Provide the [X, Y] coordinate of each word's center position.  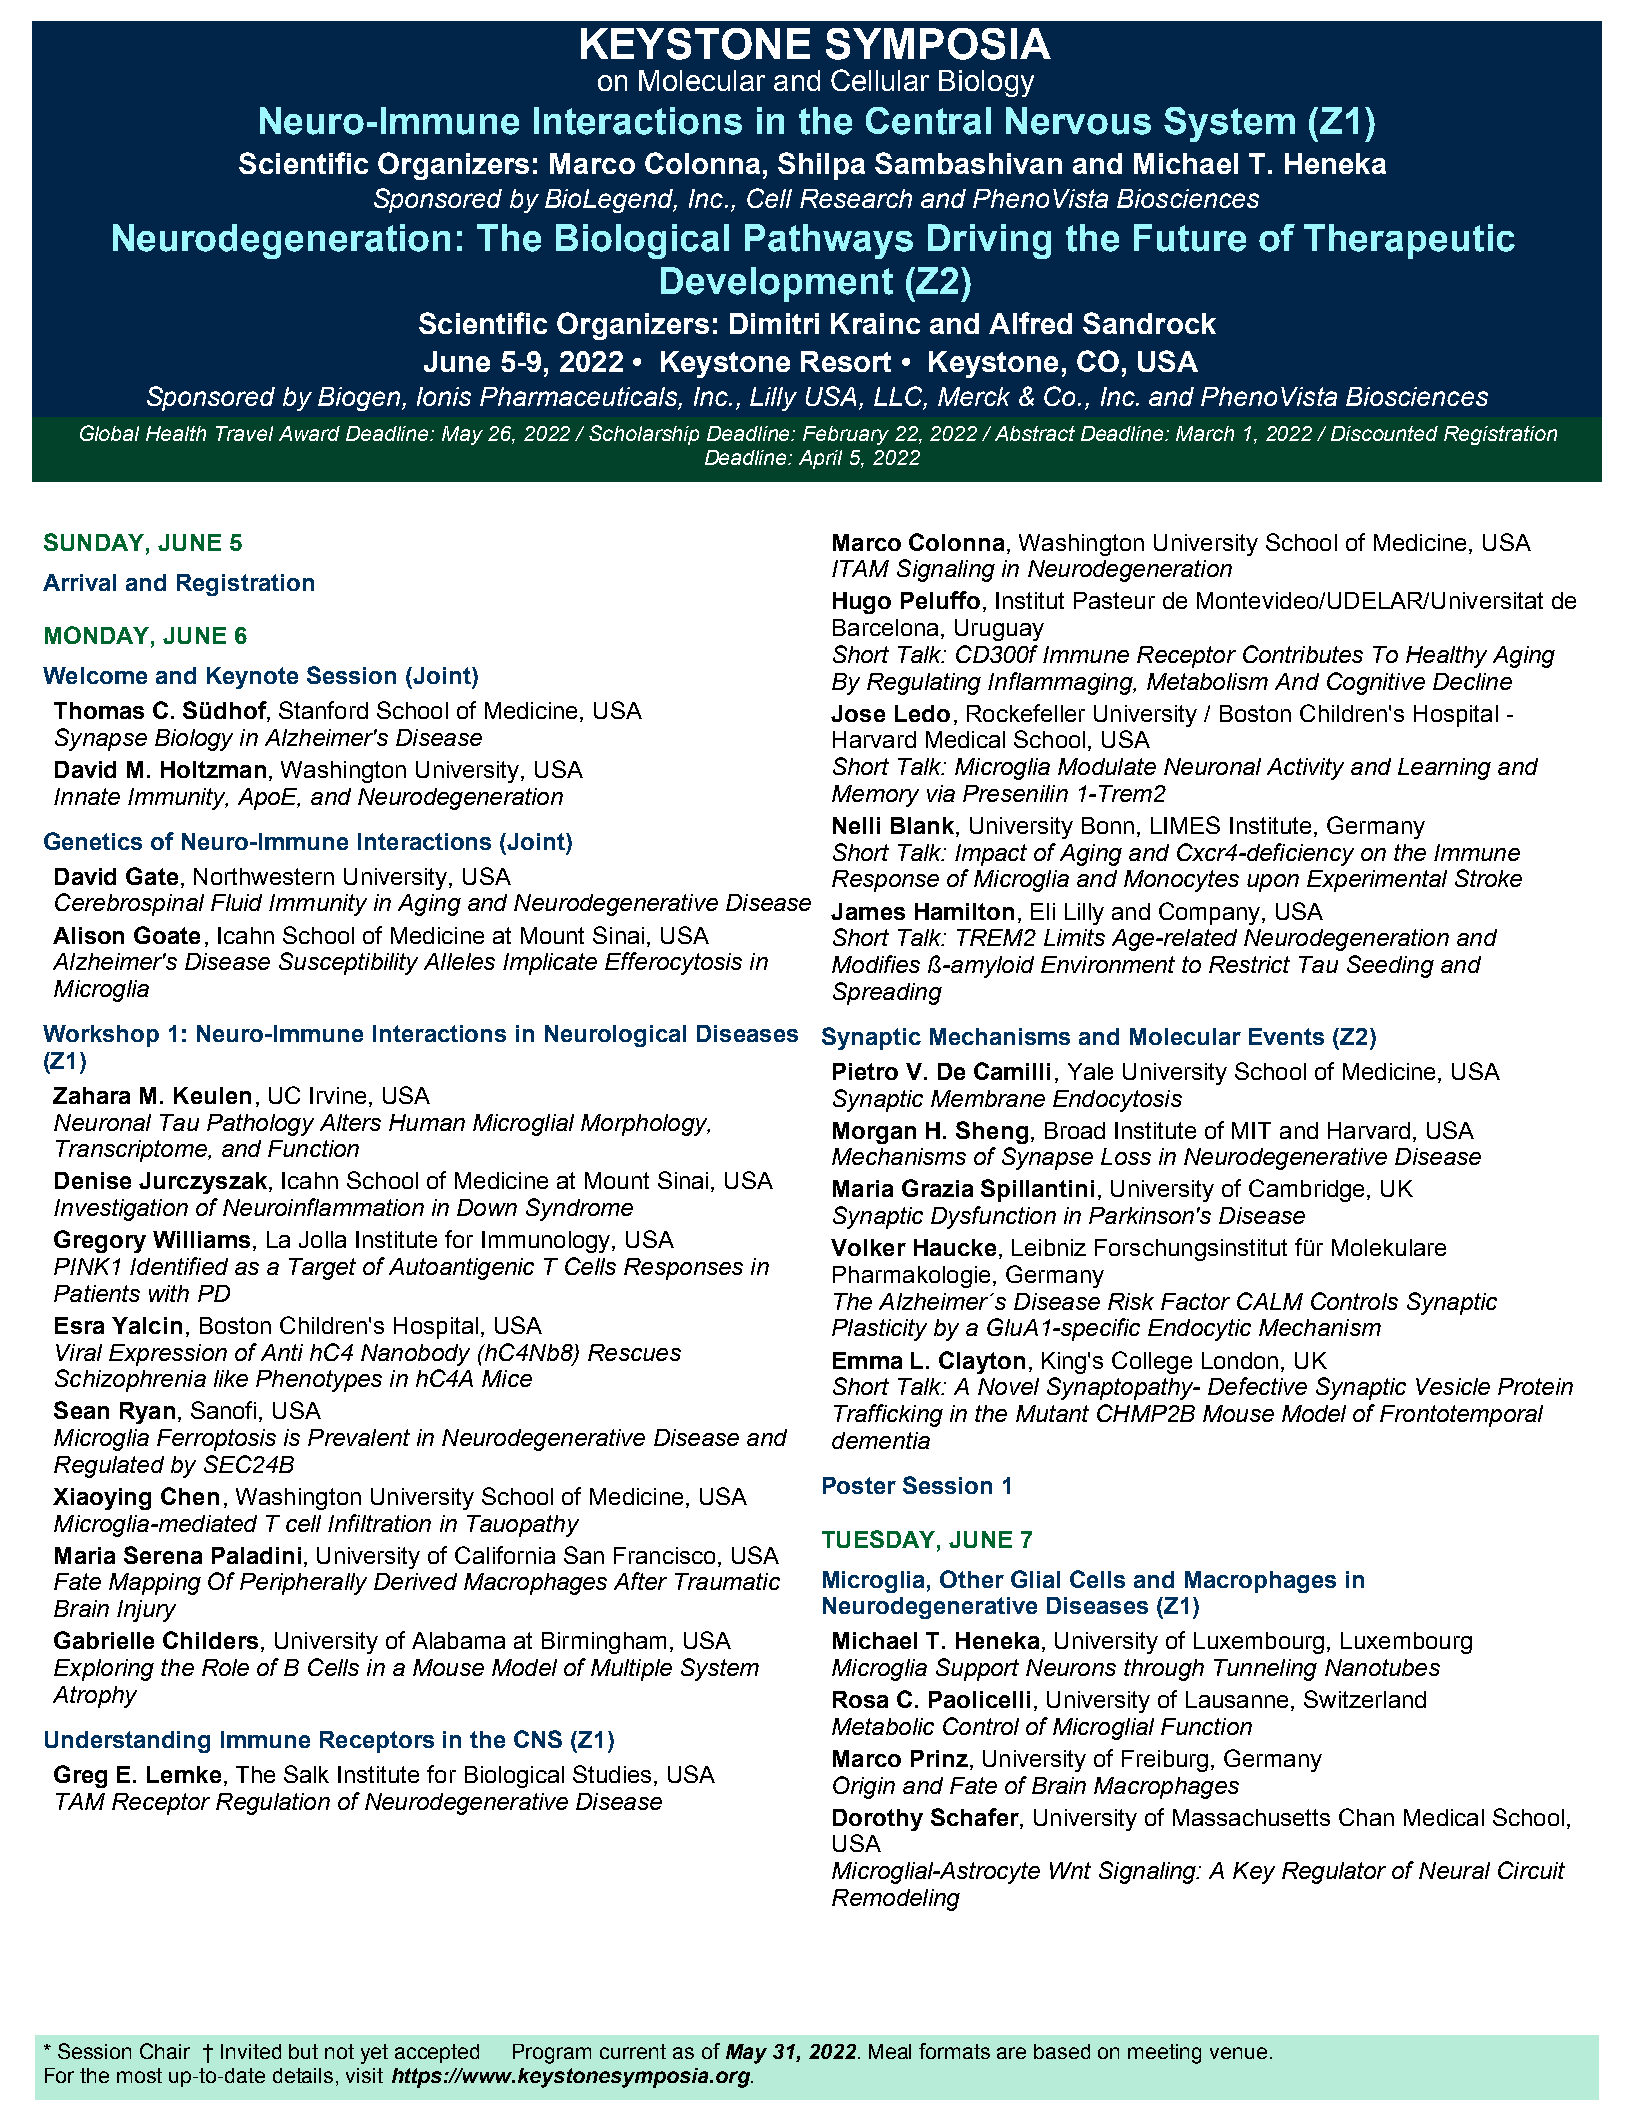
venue [1238, 2053]
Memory [875, 796]
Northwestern [264, 876]
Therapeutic [1409, 241]
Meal [890, 2051]
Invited [251, 2051]
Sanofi [223, 1410]
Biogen [359, 399]
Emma [867, 1360]
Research [856, 198]
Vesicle [1453, 1386]
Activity [1305, 769]
